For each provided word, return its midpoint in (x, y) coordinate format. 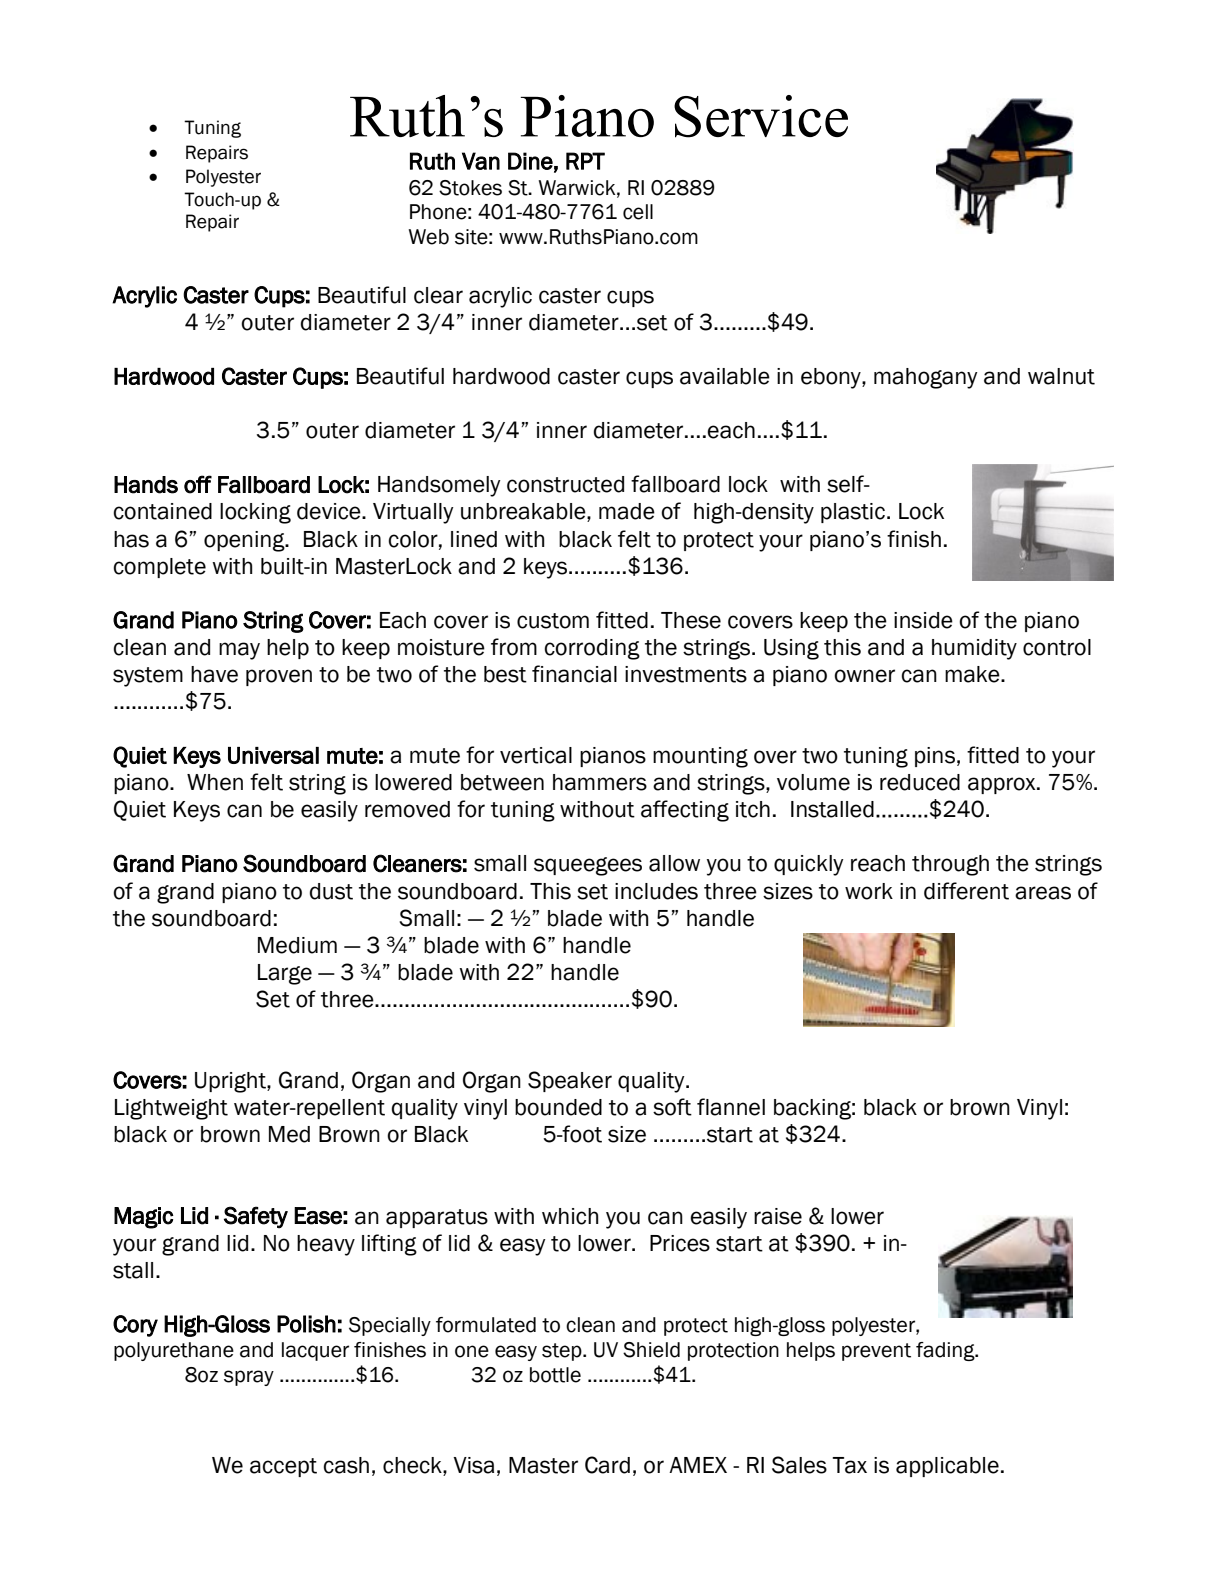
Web (428, 237)
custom (553, 621)
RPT (585, 161)
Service (761, 116)
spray (249, 1378)
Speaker (570, 1081)
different (966, 891)
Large (285, 974)
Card (607, 1465)
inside (923, 620)
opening (245, 541)
